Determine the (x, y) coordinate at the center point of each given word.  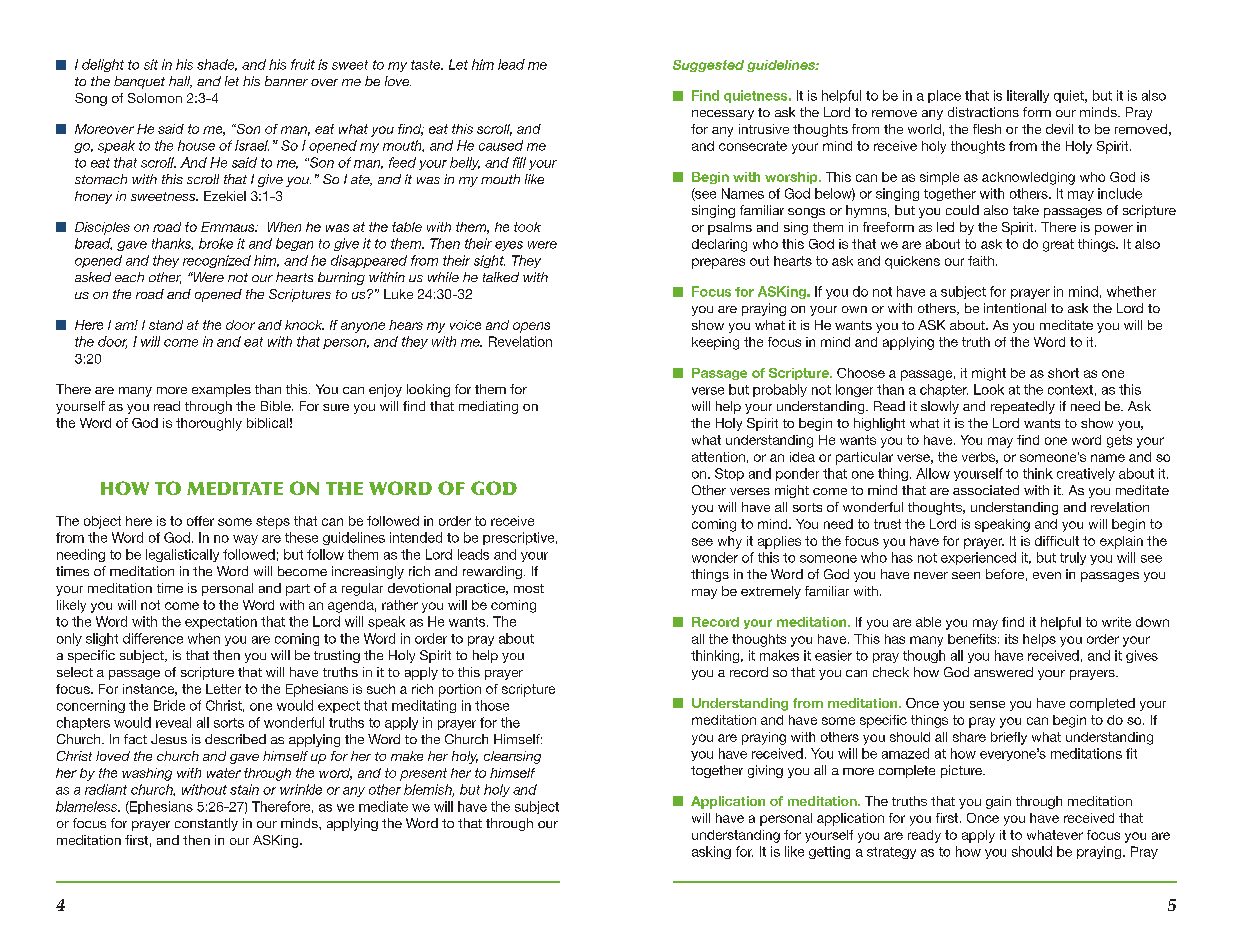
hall (180, 82)
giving (765, 771)
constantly (206, 824)
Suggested (708, 66)
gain (998, 802)
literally (1028, 96)
